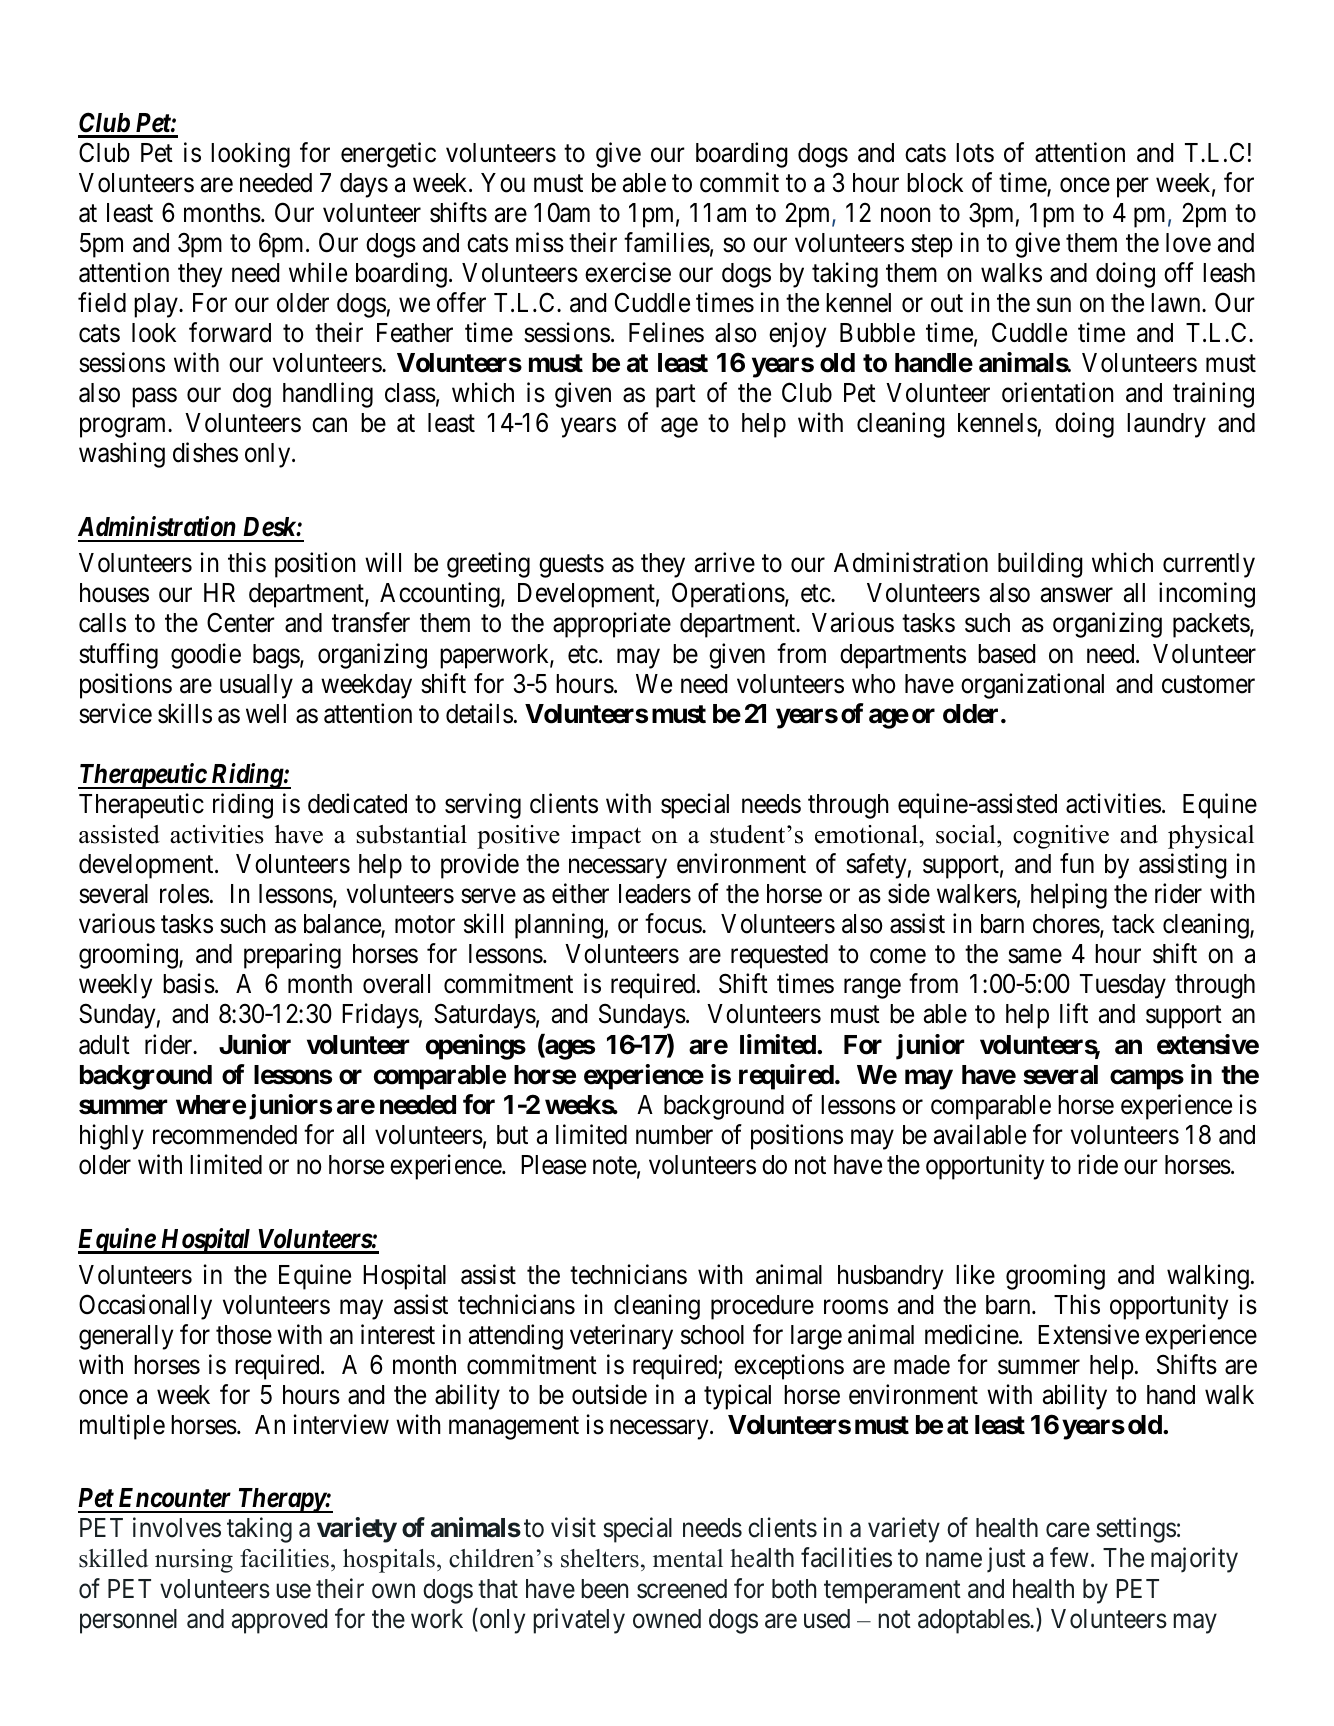 The image size is (1334, 1726). What do you see at coordinates (241, 623) in the document?
I see `Center` at bounding box center [241, 623].
